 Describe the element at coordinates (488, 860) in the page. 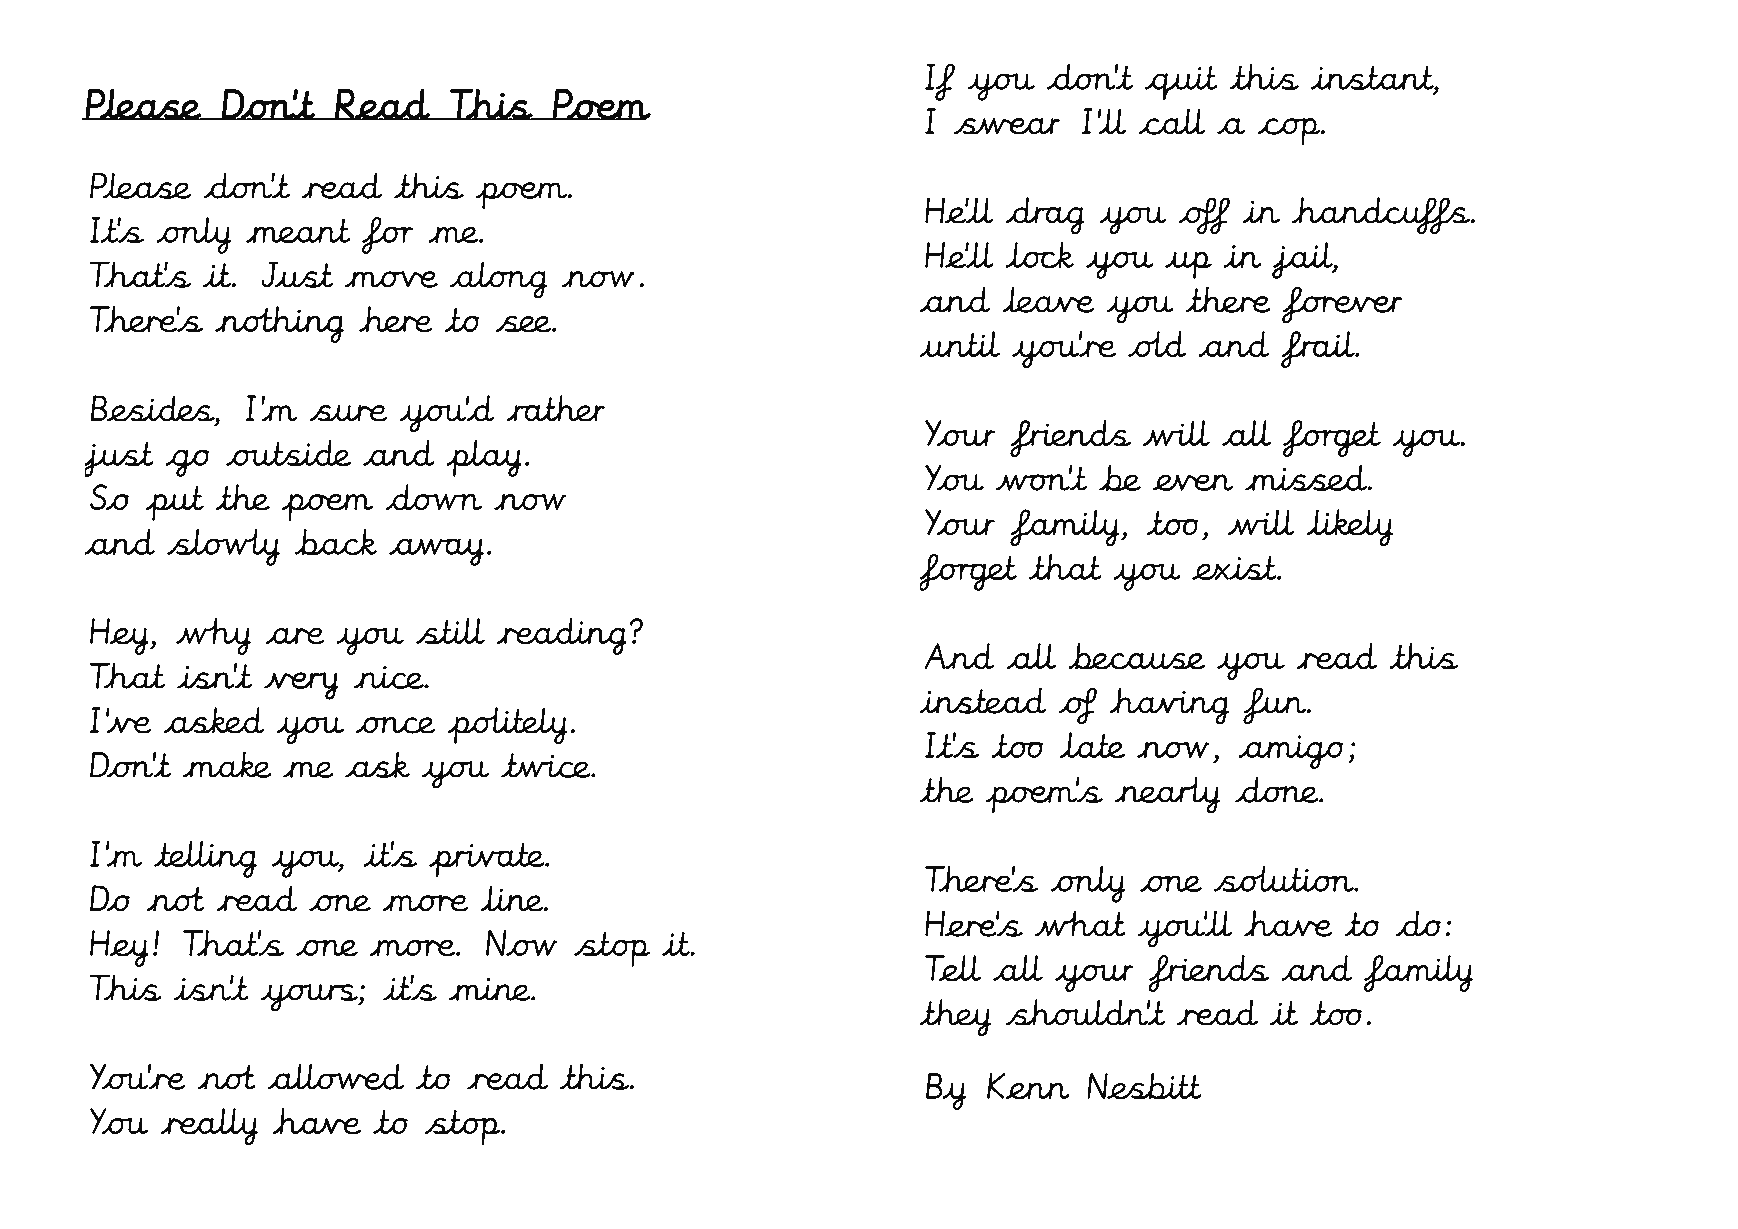

I see `private` at that location.
